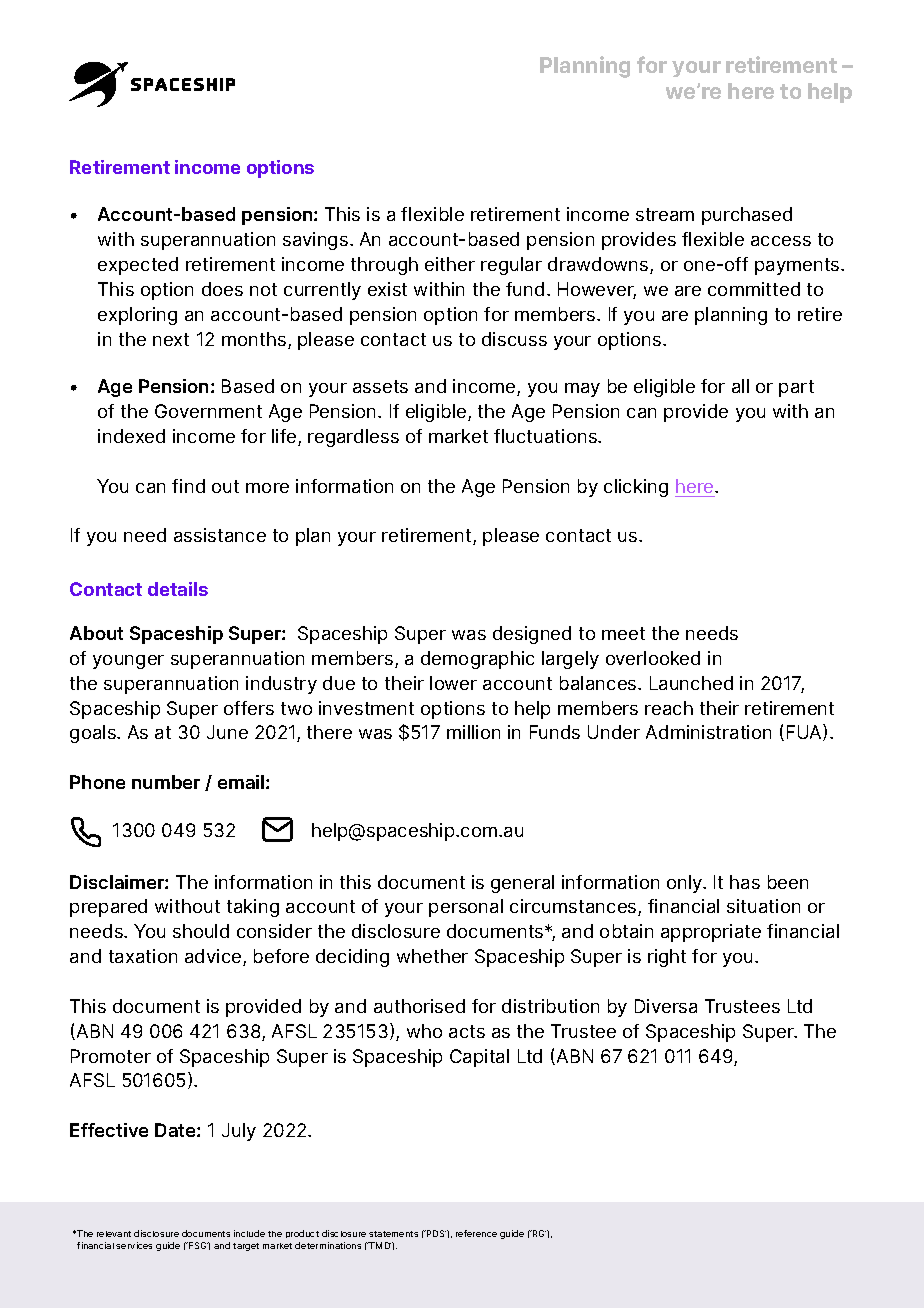 Image resolution: width=924 pixels, height=1308 pixels. Describe the element at coordinates (686, 884) in the screenshot. I see `only` at that location.
